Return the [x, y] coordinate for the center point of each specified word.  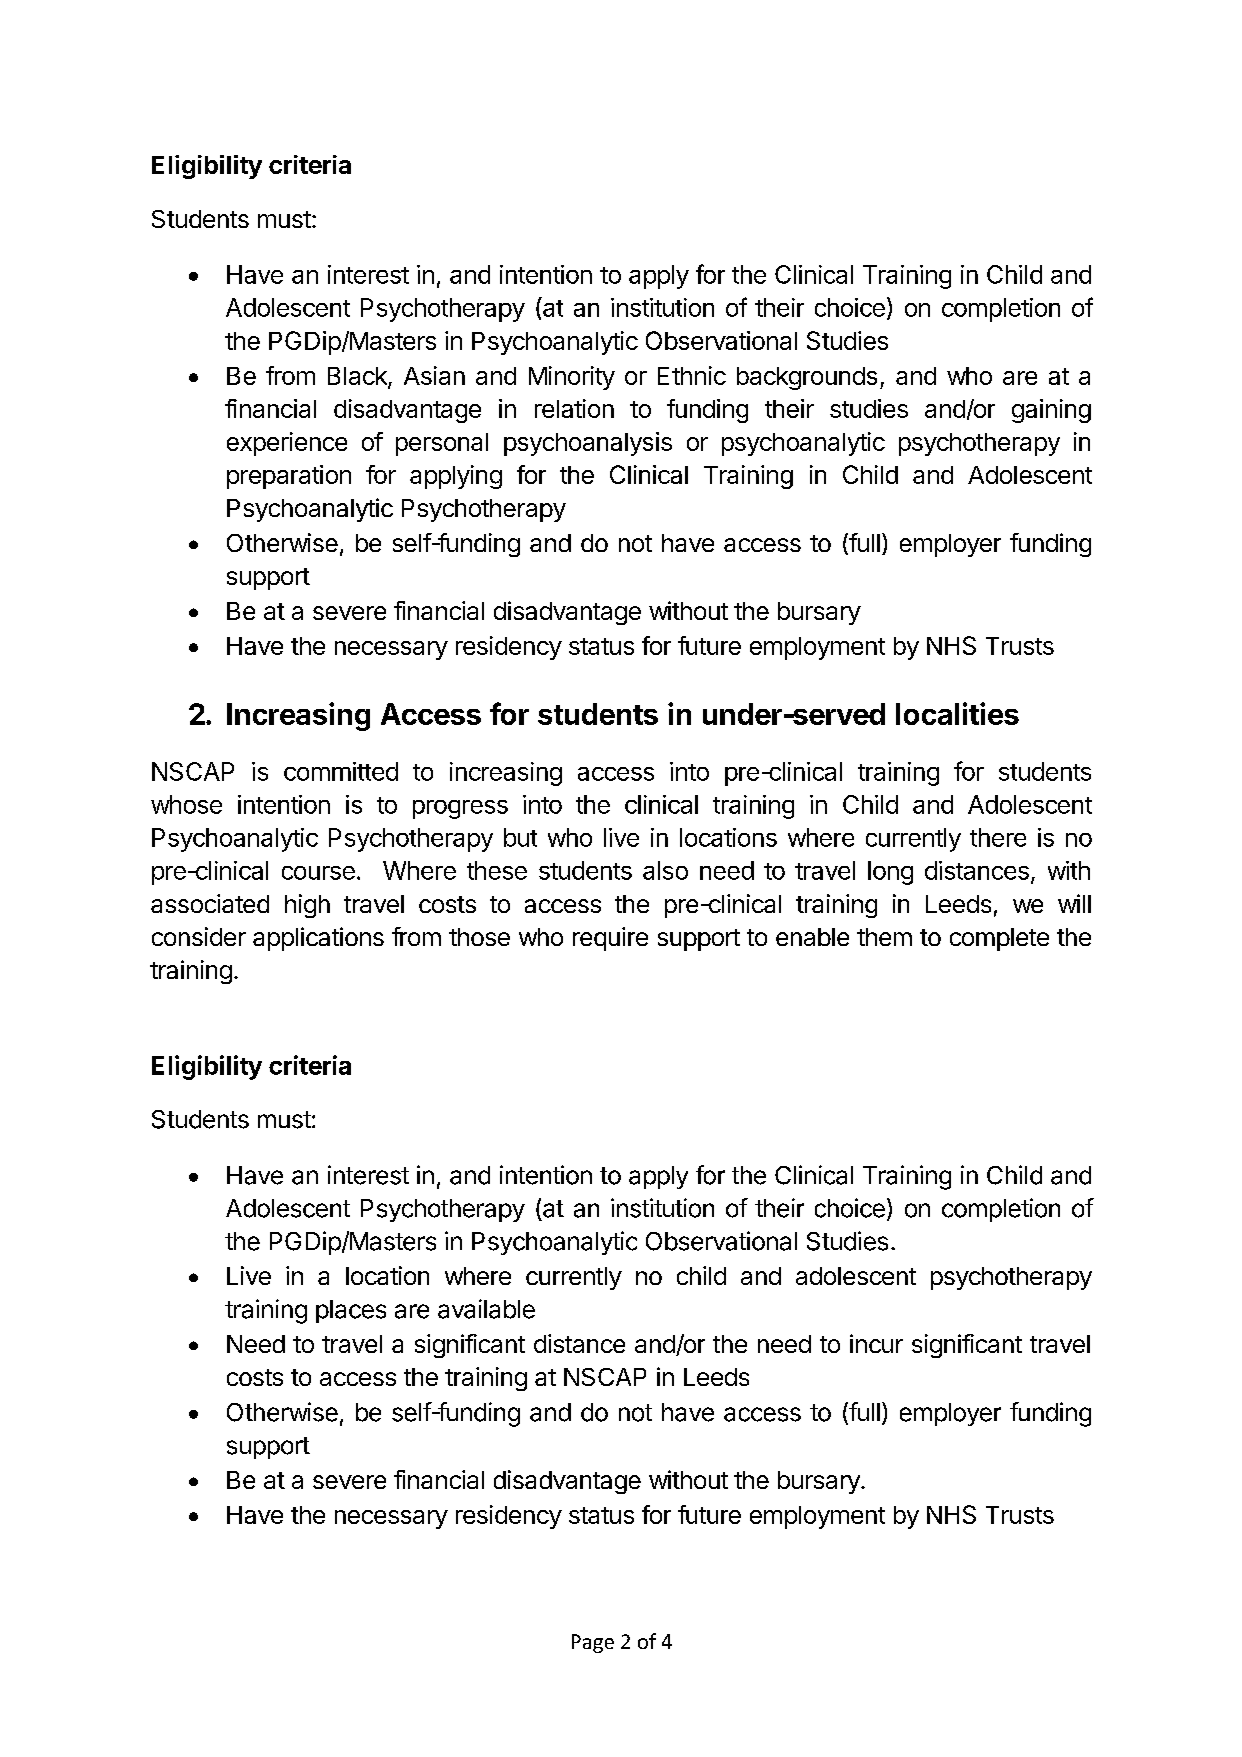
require [610, 939]
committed [341, 771]
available [486, 1309]
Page [593, 1643]
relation [574, 408]
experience [287, 444]
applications [318, 939]
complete [999, 939]
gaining [1051, 411]
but [520, 837]
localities [957, 713]
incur [876, 1343]
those [479, 937]
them [884, 937]
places [351, 1311]
